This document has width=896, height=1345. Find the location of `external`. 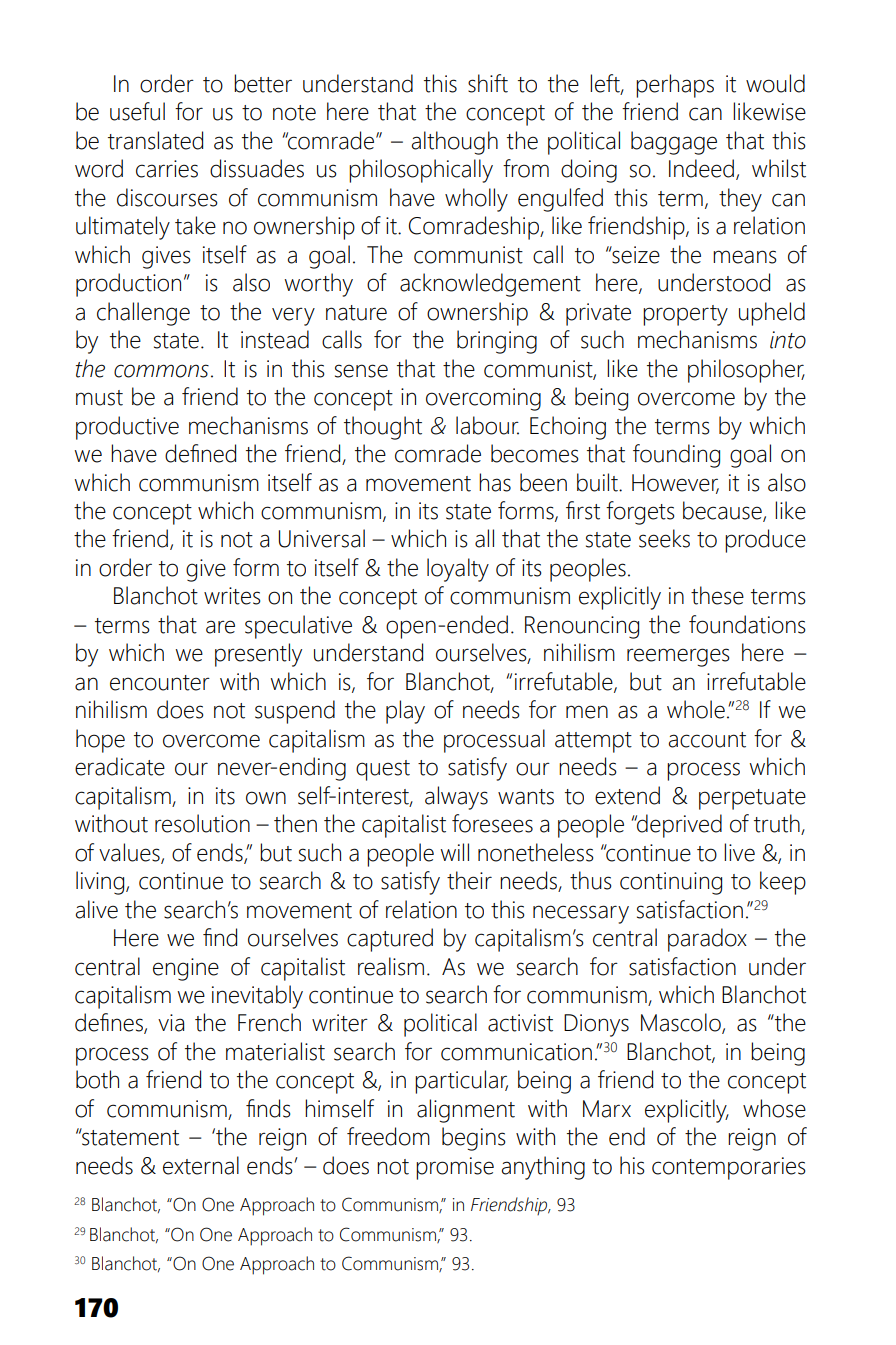

external is located at coordinates (201, 1165).
